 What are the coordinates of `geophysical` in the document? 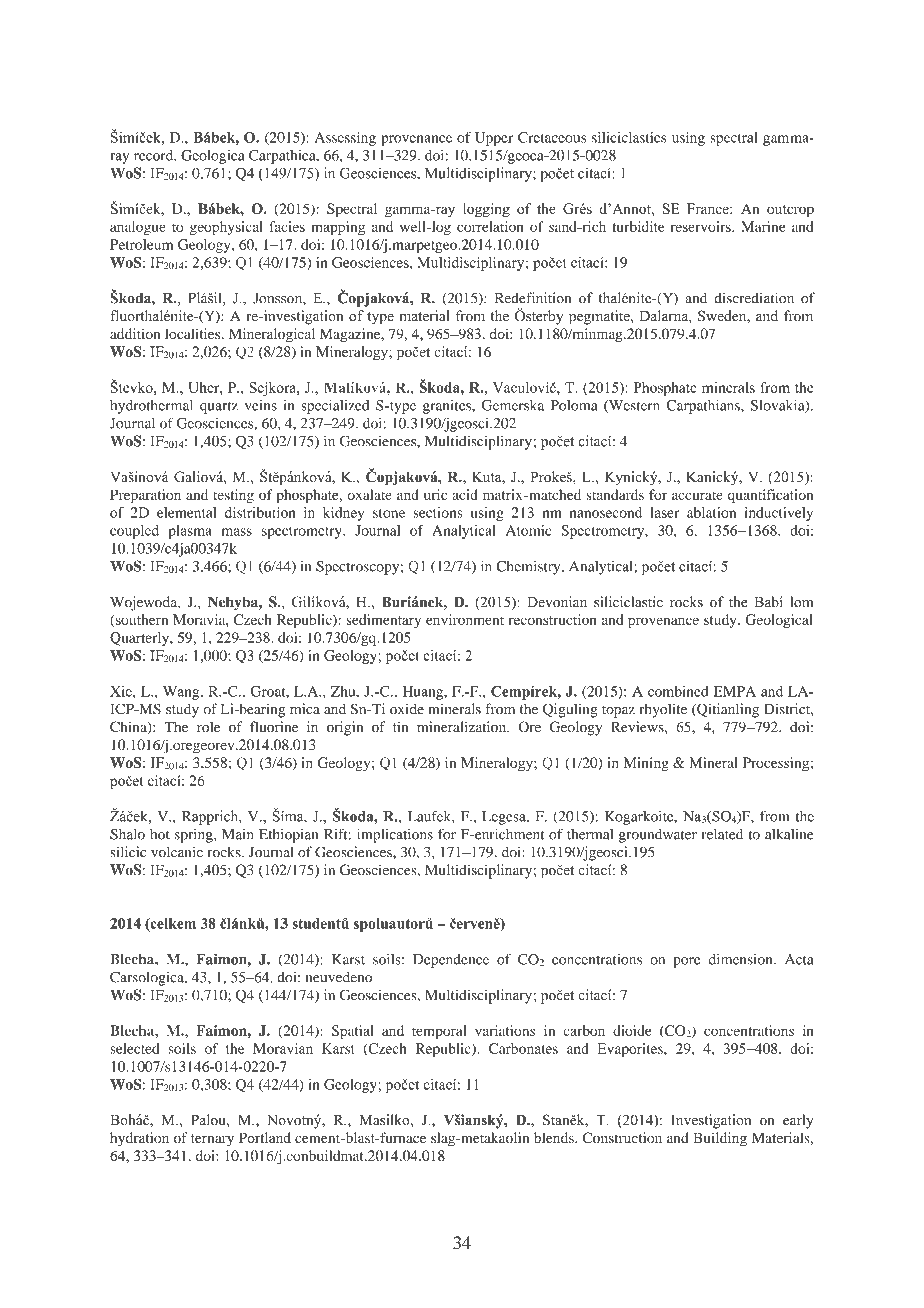 It's located at (226, 228).
